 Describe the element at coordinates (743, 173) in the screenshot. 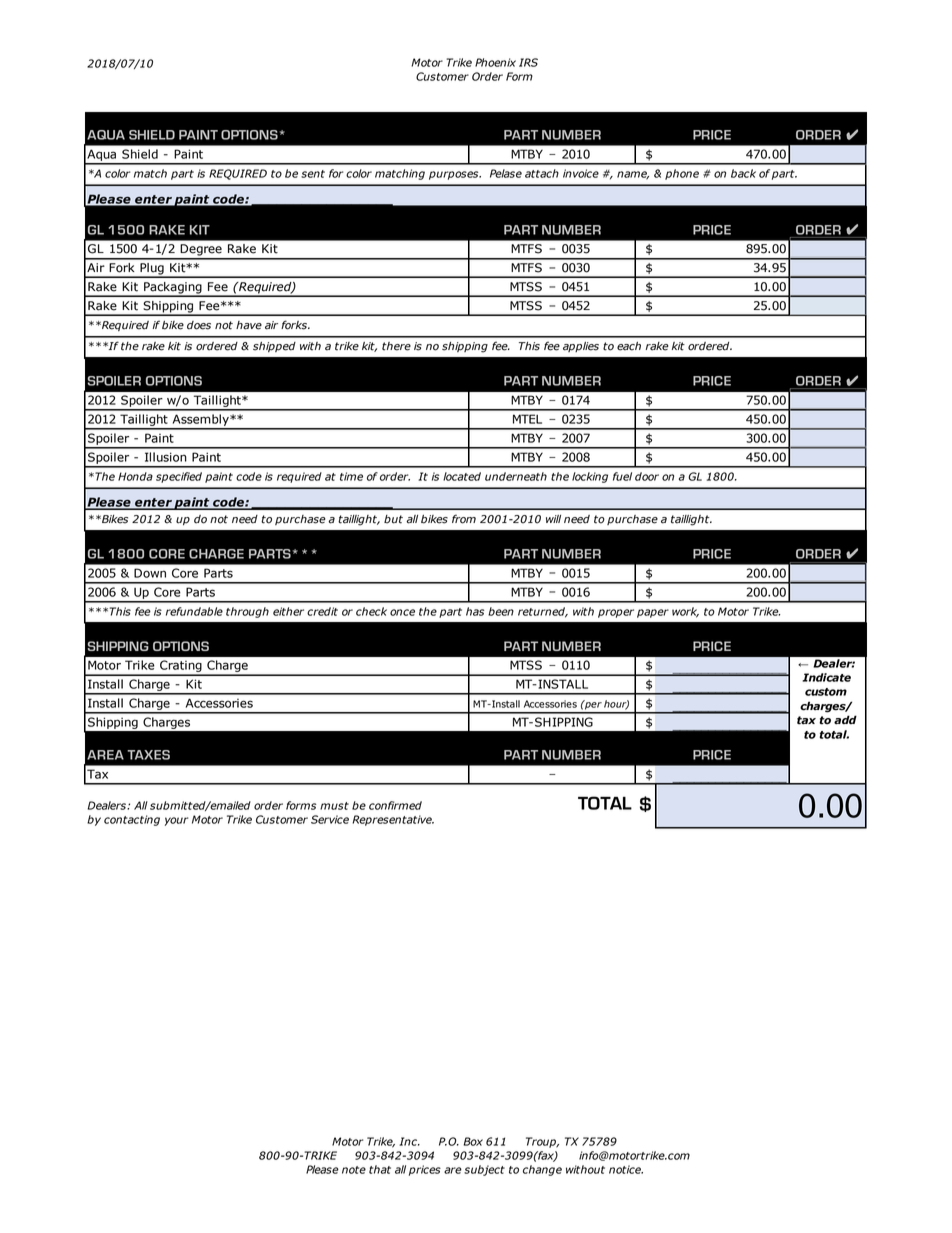

I see `back` at that location.
